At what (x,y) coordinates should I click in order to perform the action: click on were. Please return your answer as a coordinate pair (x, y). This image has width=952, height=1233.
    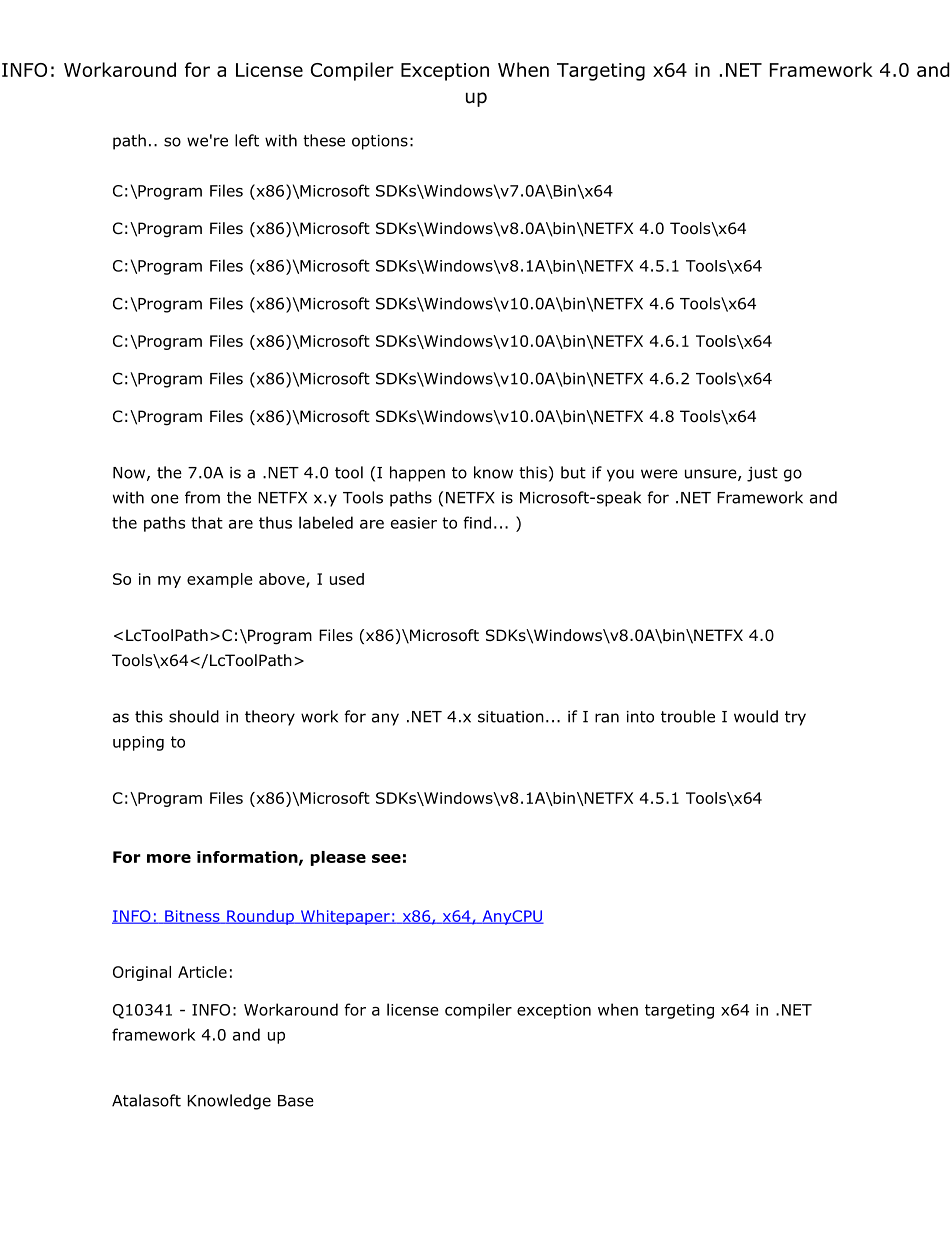
    Looking at the image, I should click on (659, 474).
